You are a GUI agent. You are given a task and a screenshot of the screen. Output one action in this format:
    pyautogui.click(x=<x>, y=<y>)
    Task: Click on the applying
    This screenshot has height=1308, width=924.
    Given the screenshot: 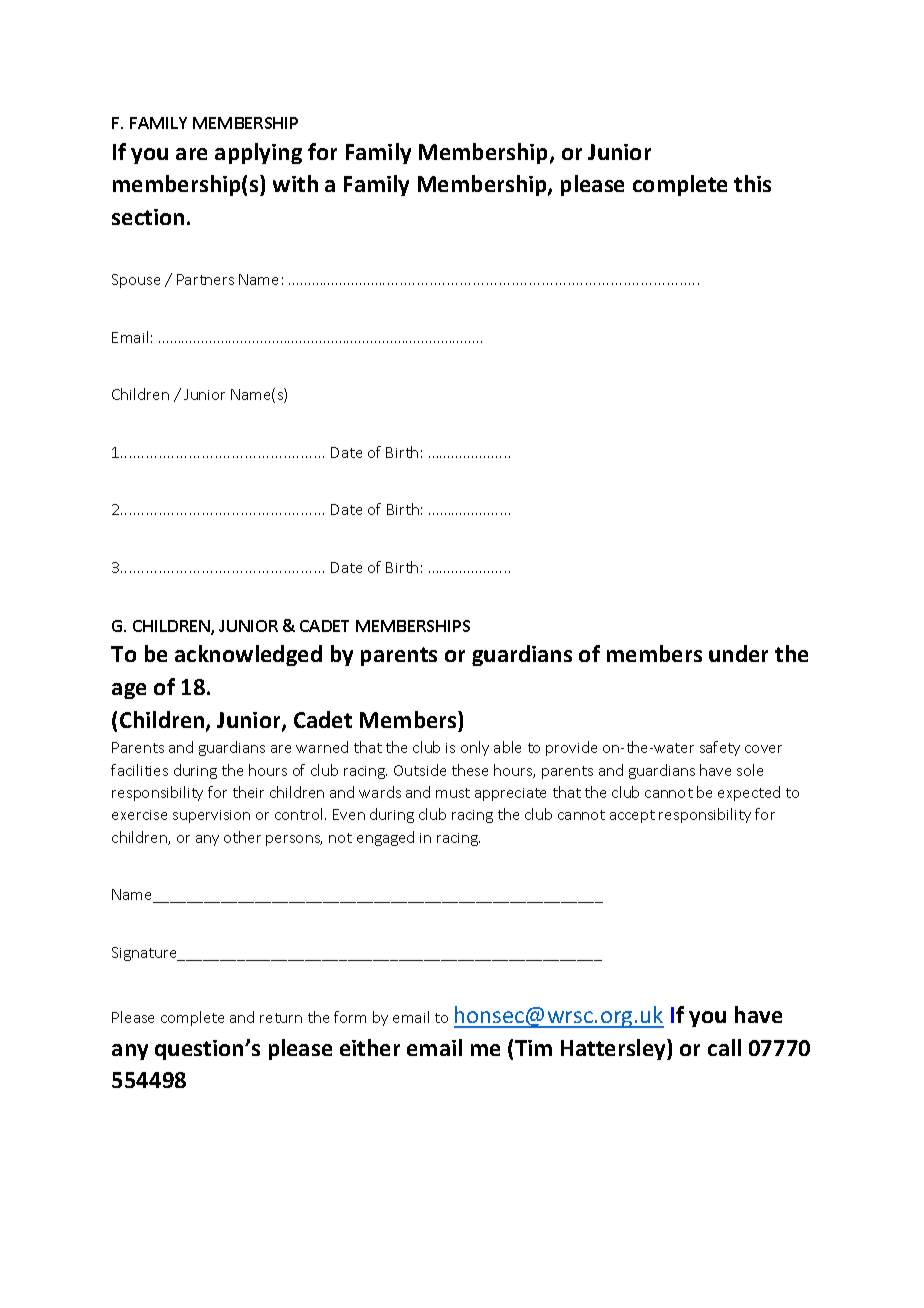 What is the action you would take?
    pyautogui.click(x=258, y=153)
